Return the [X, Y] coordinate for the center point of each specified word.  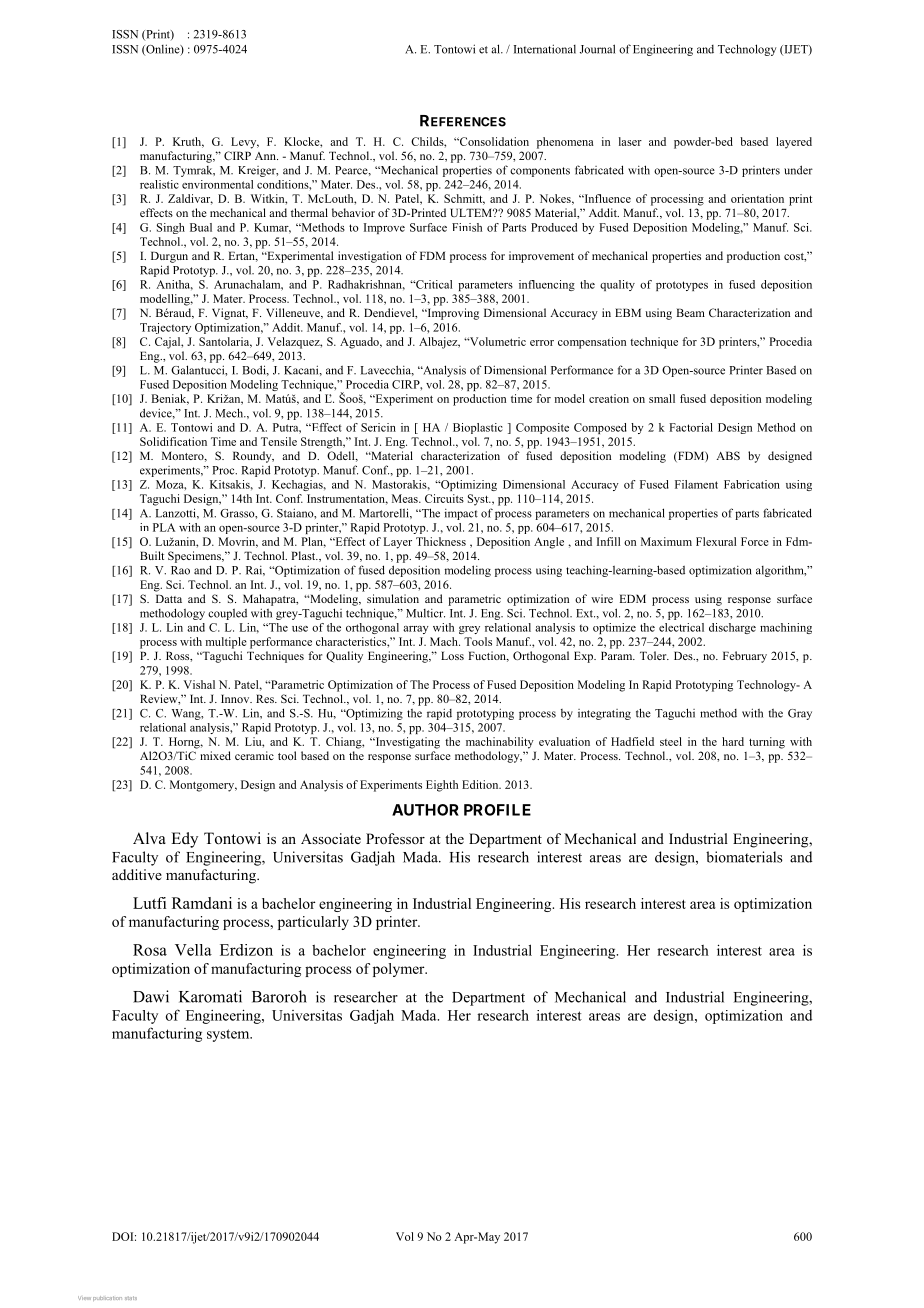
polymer [400, 970]
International [545, 49]
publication [107, 1298]
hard [733, 741]
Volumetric [496, 341]
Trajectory [165, 328]
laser [630, 141]
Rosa [150, 950]
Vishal [199, 684]
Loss [452, 655]
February [745, 657]
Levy [245, 143]
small [662, 398]
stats [131, 1298]
